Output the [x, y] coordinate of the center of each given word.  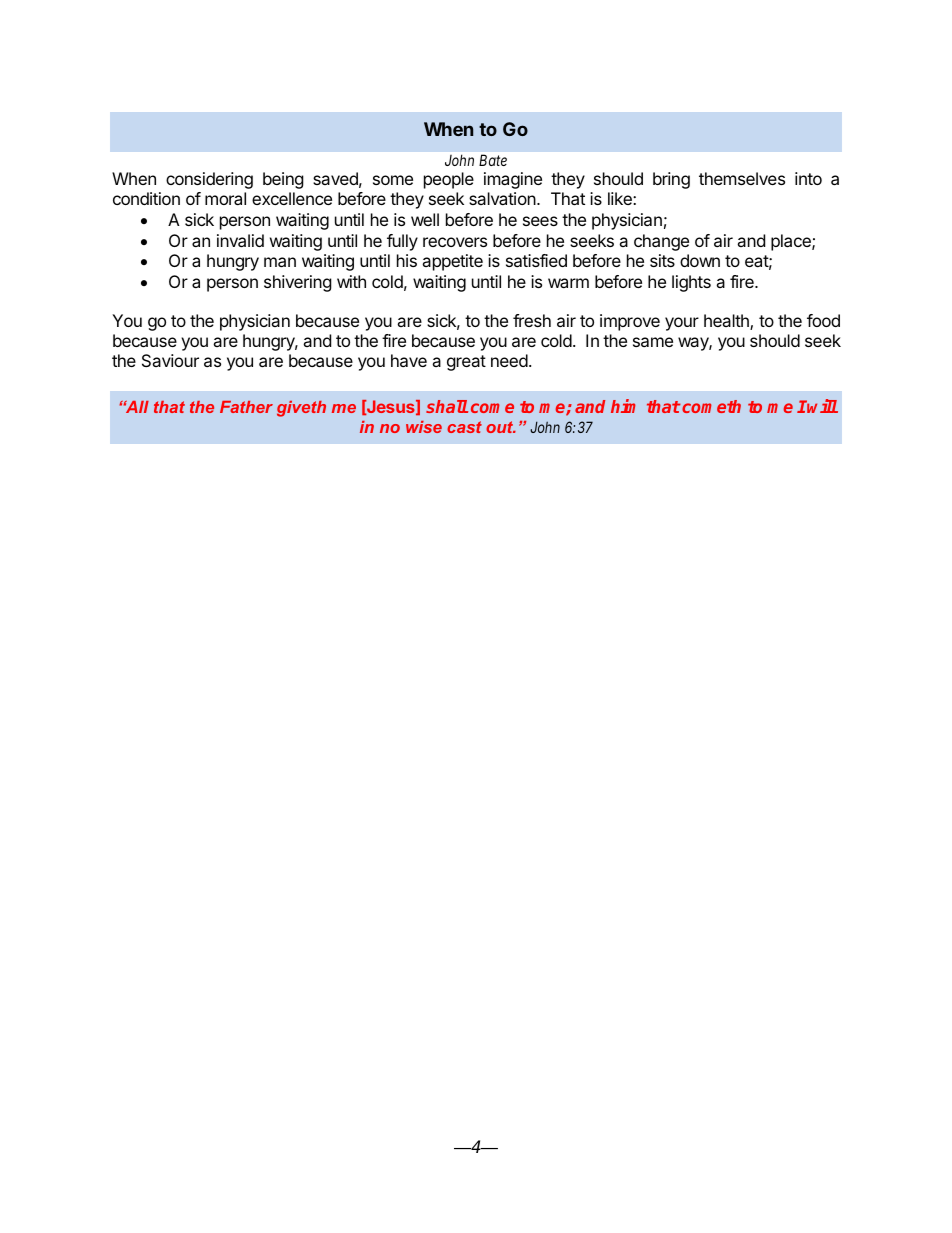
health [727, 322]
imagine [513, 180]
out [501, 427]
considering [209, 180]
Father [246, 407]
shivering [298, 283]
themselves [742, 178]
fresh [532, 320]
